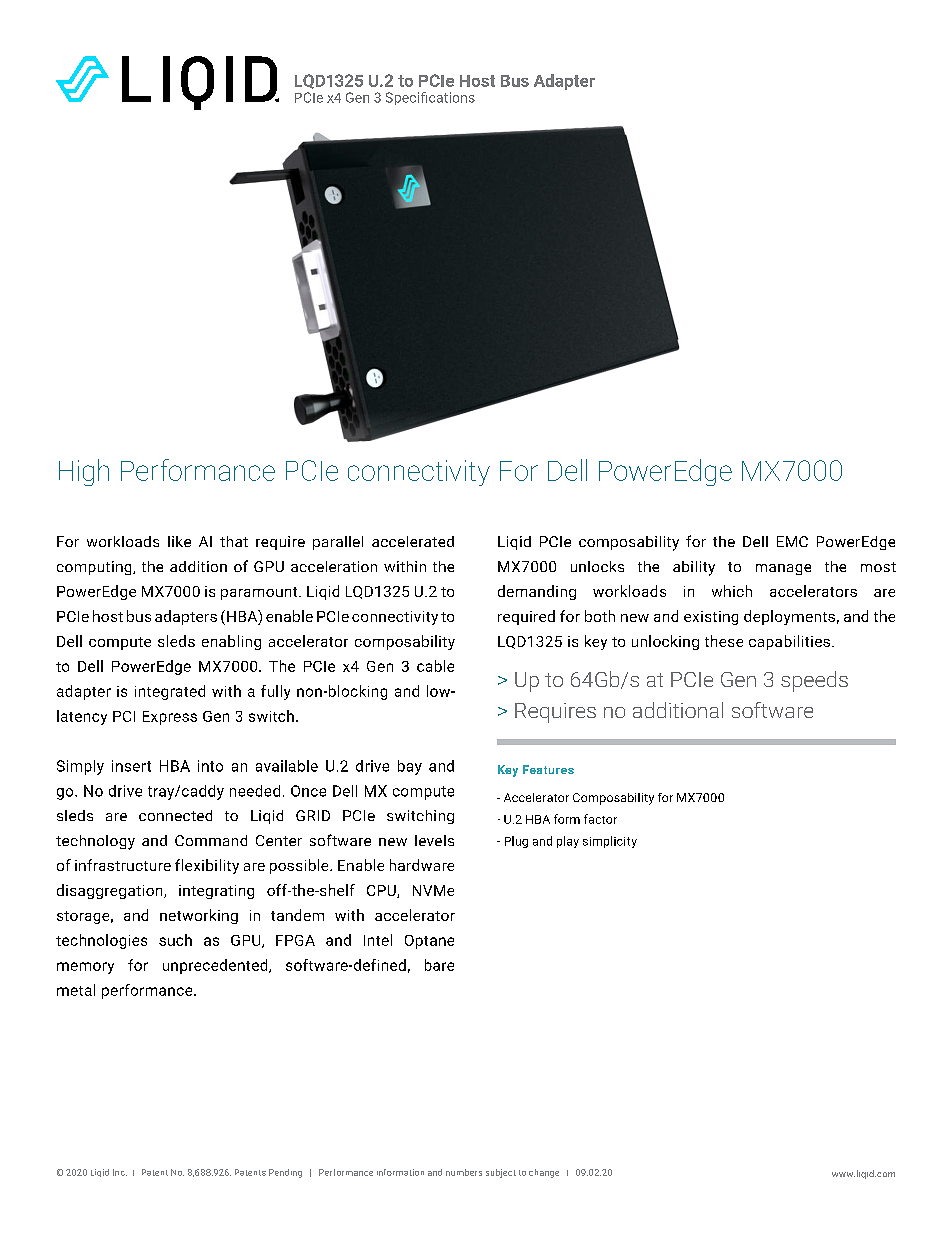  Describe the element at coordinates (464, 1172) in the page. I see `numbers` at that location.
